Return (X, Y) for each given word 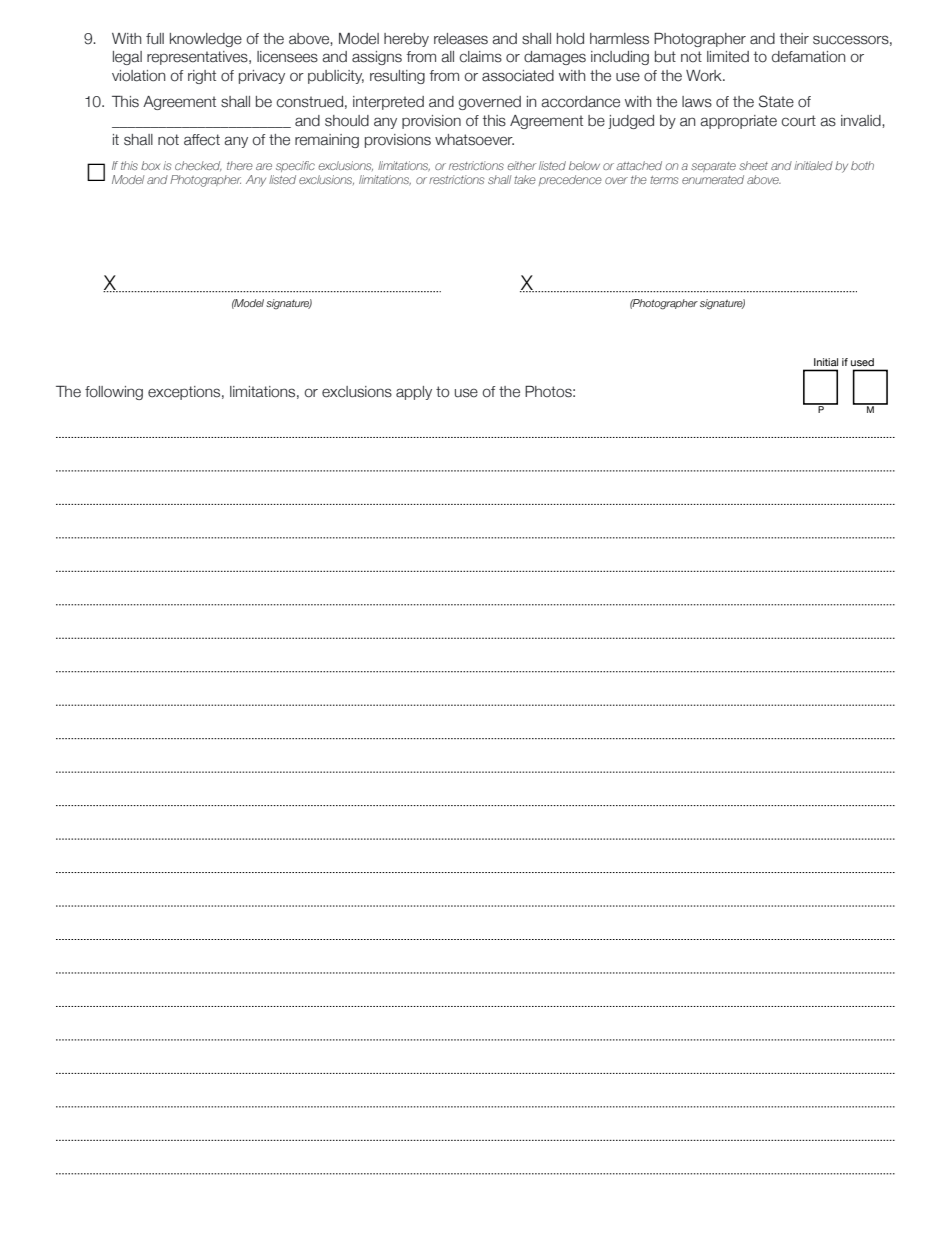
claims (481, 57)
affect (202, 140)
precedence (570, 180)
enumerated (713, 179)
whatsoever (474, 140)
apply (414, 393)
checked (198, 166)
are (264, 166)
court (799, 121)
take (525, 179)
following (114, 393)
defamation (809, 57)
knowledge (206, 40)
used (862, 362)
